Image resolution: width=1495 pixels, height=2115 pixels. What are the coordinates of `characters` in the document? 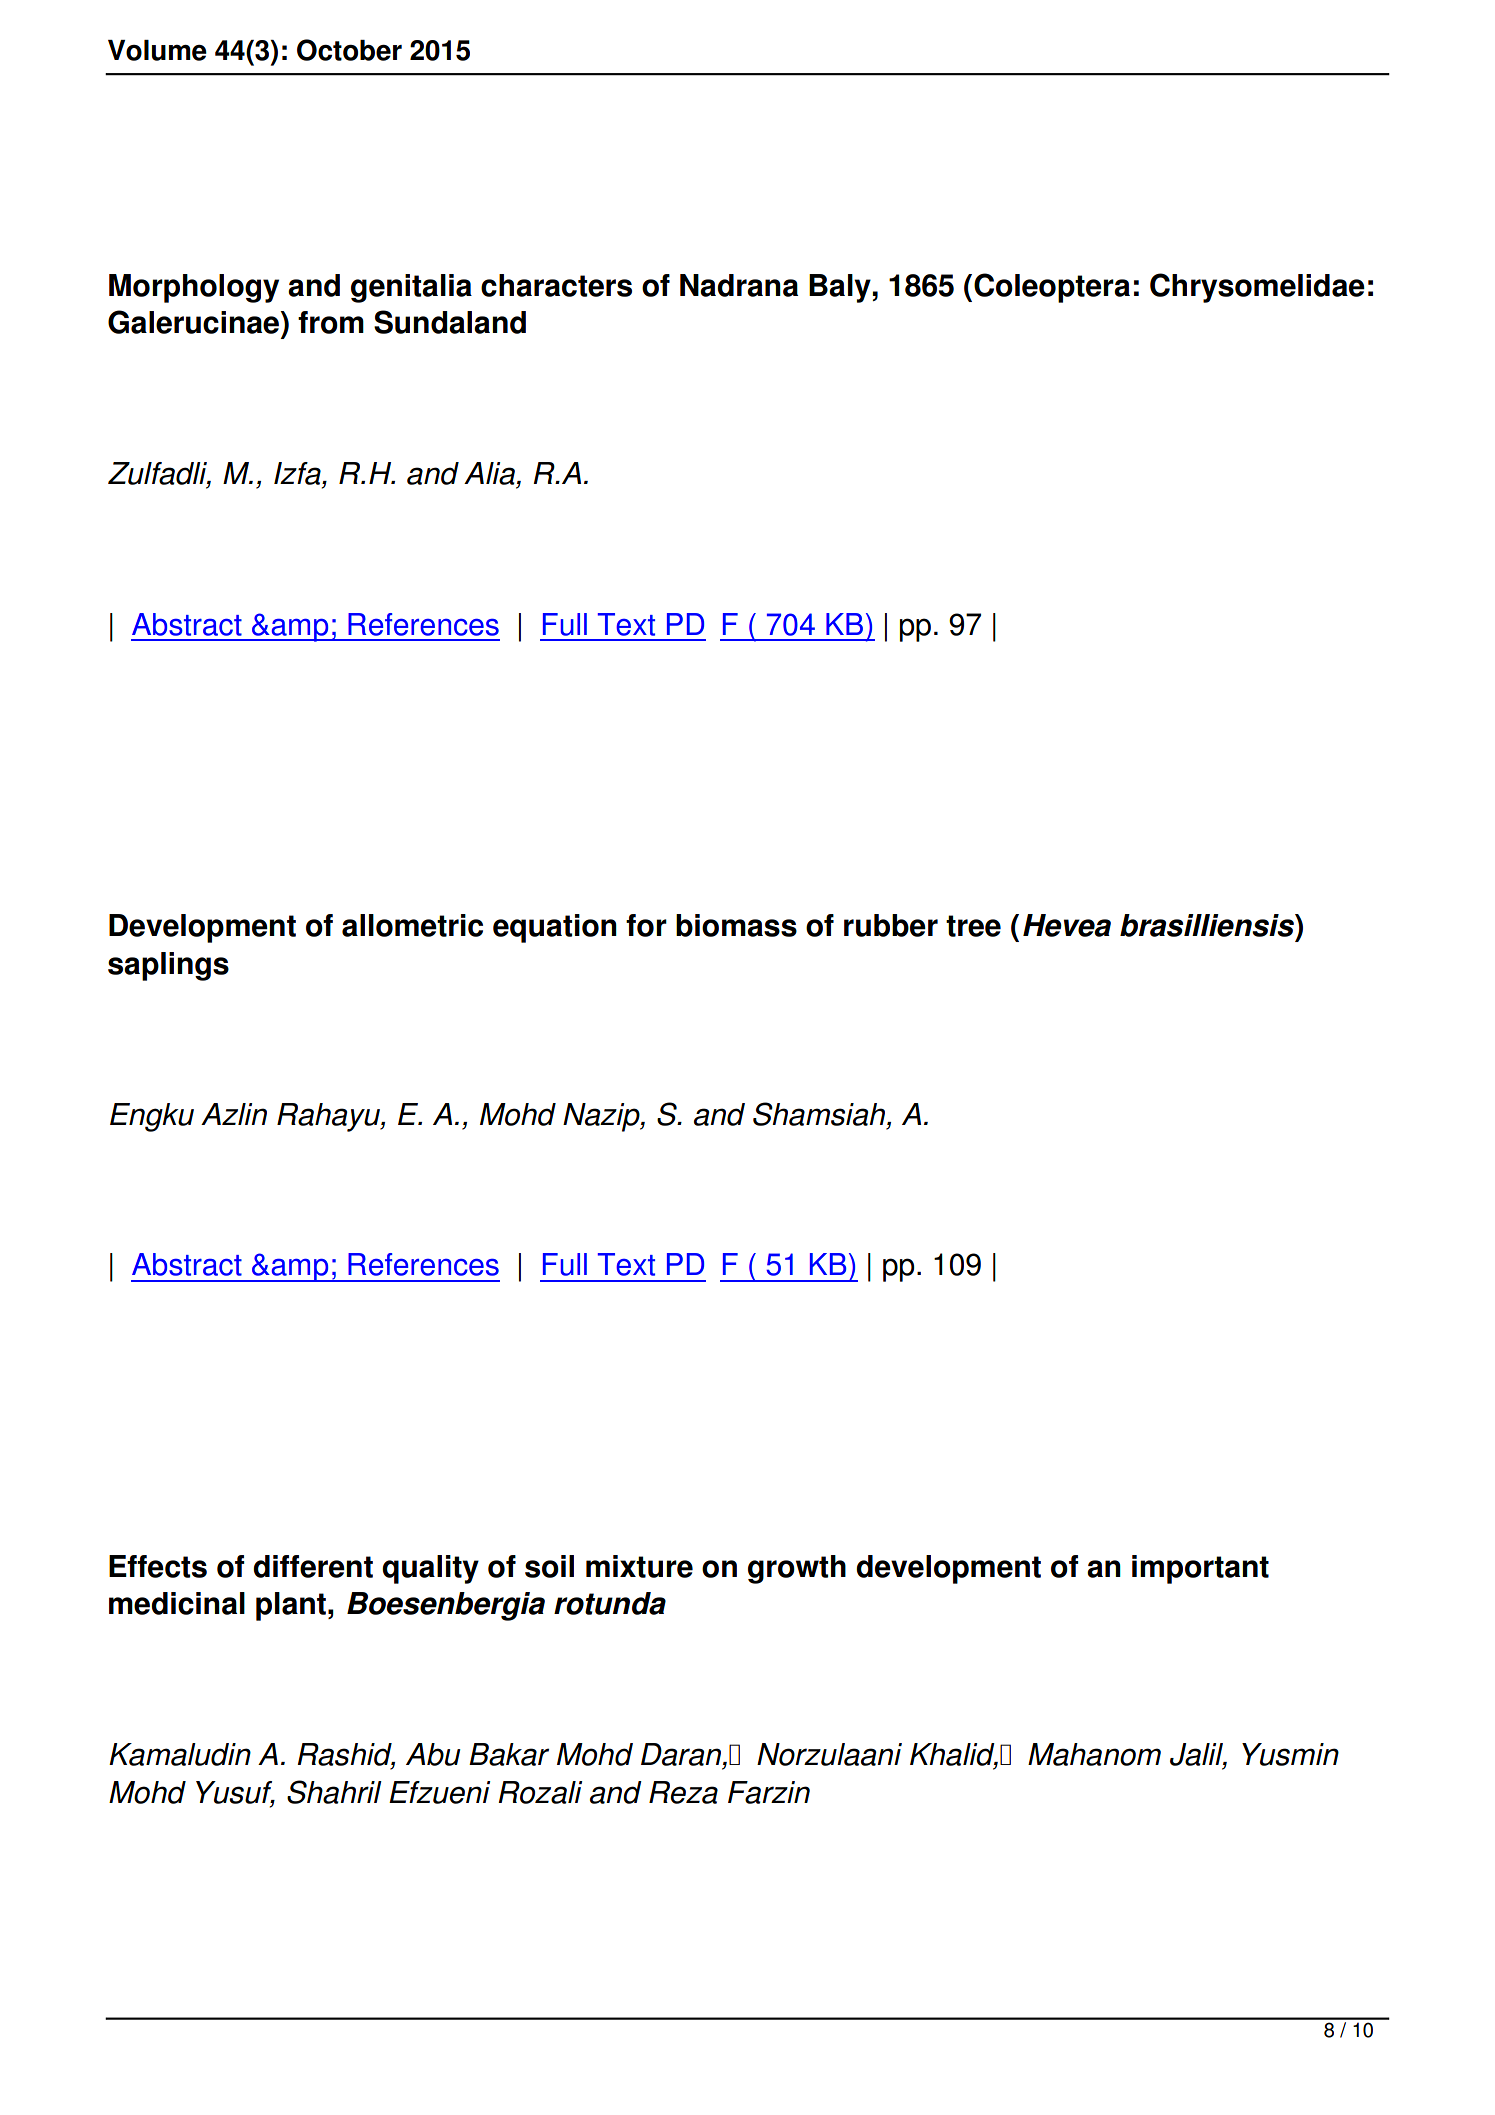 It's located at (556, 285).
